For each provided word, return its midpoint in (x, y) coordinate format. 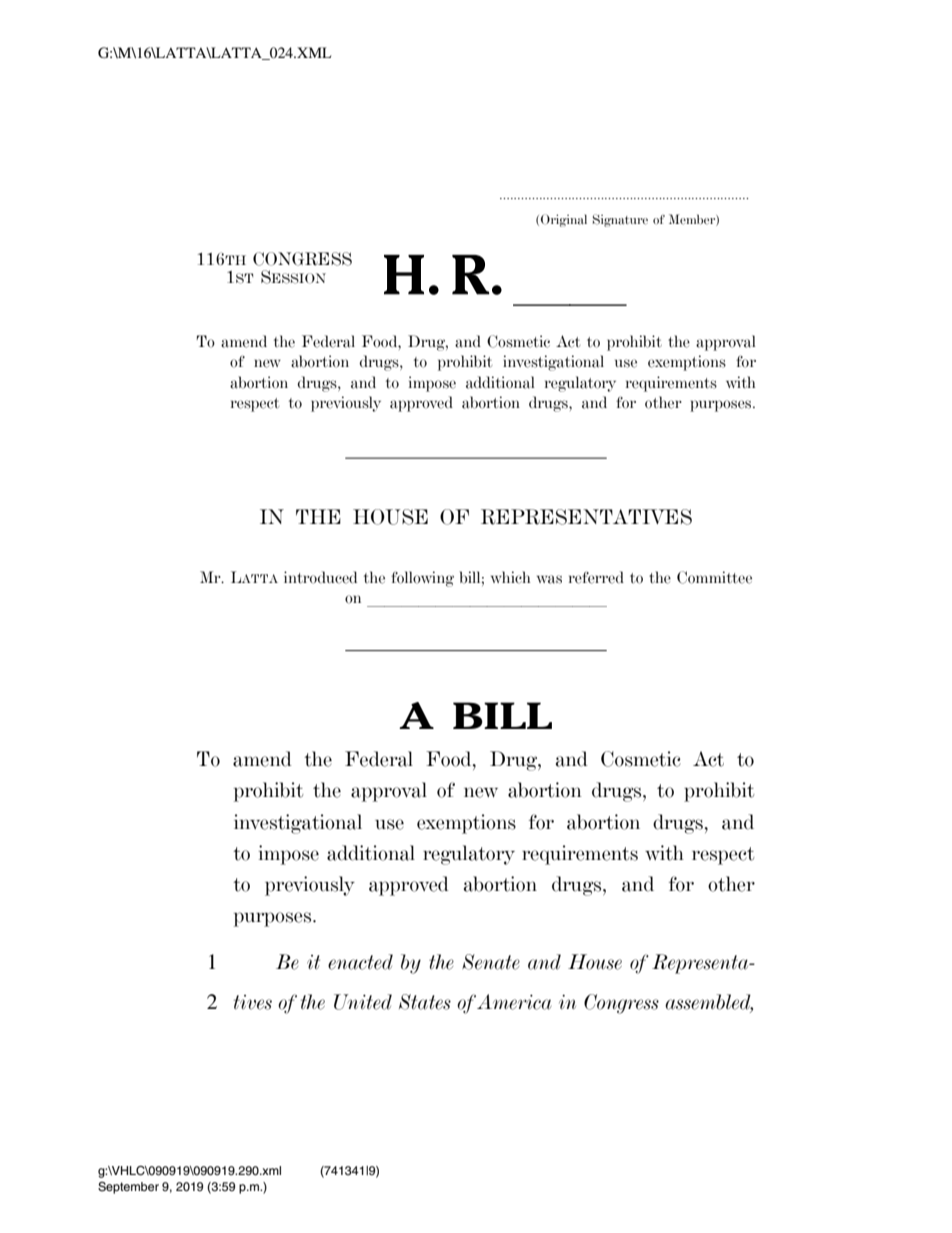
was (549, 579)
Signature (620, 220)
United (363, 1002)
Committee (714, 577)
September (128, 1188)
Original (564, 220)
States (425, 1002)
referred (596, 577)
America (514, 1002)
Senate (491, 962)
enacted (360, 962)
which (510, 577)
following (422, 579)
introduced (320, 577)
